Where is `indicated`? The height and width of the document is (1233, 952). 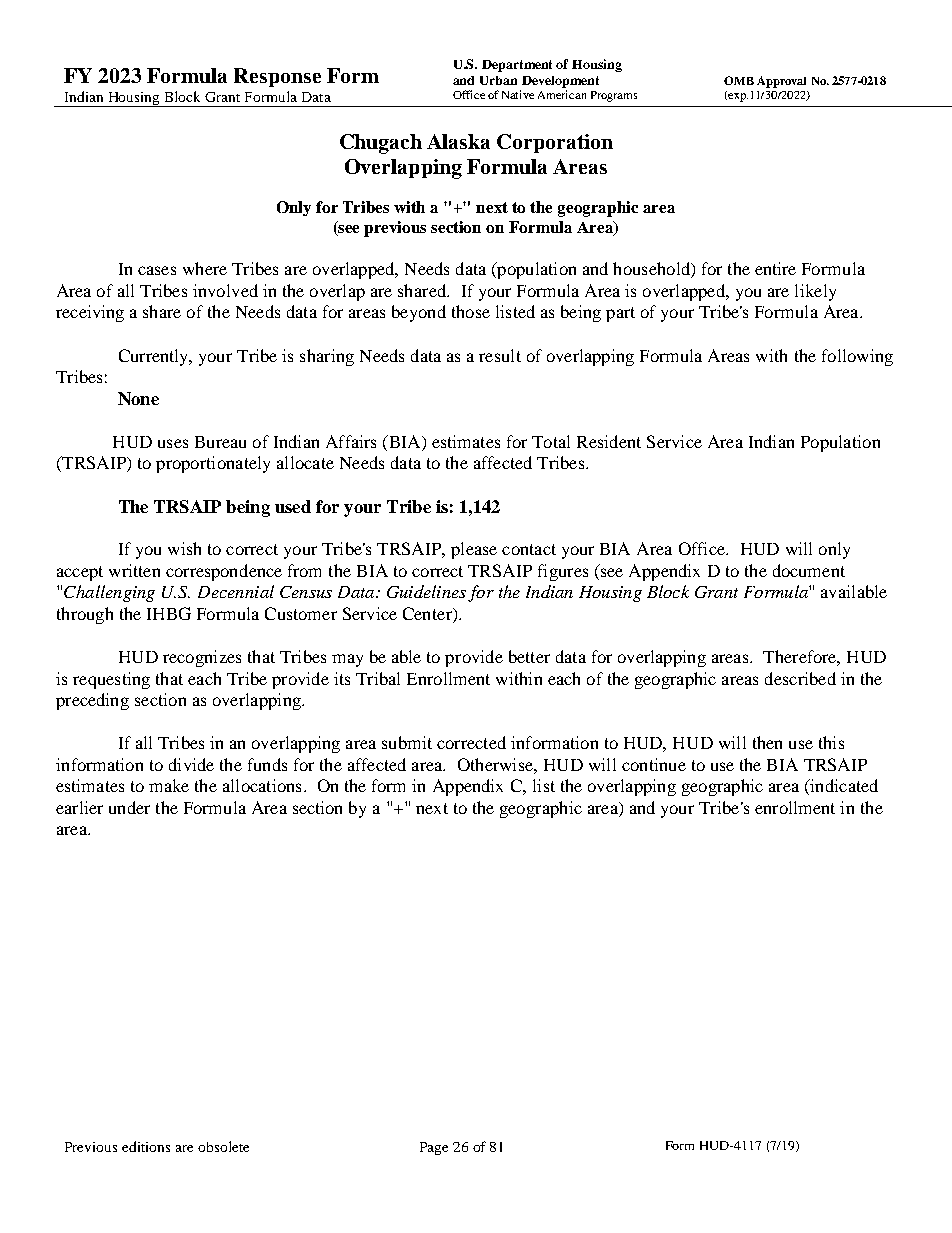 indicated is located at coordinates (843, 787).
